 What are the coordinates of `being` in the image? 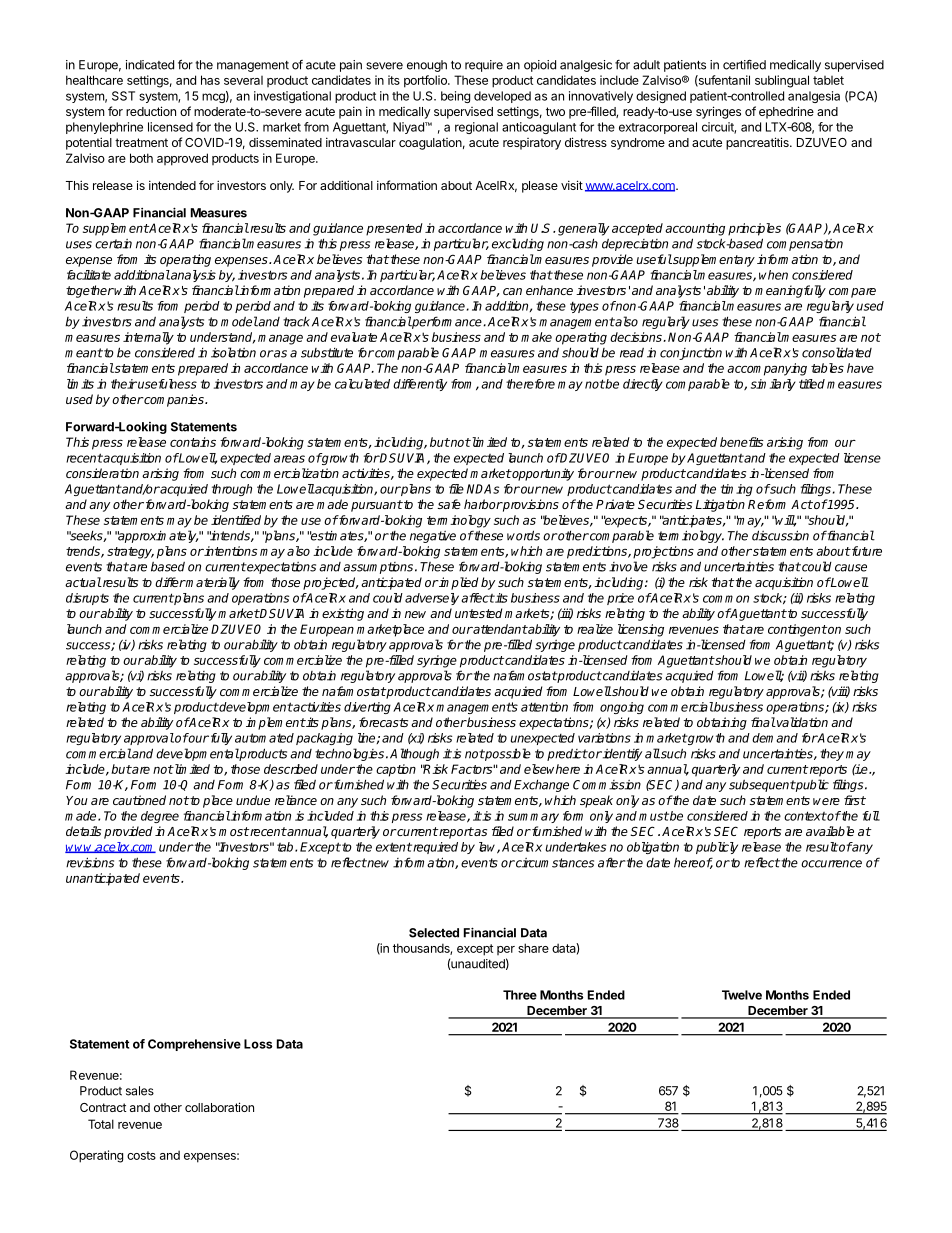 It's located at (455, 97).
